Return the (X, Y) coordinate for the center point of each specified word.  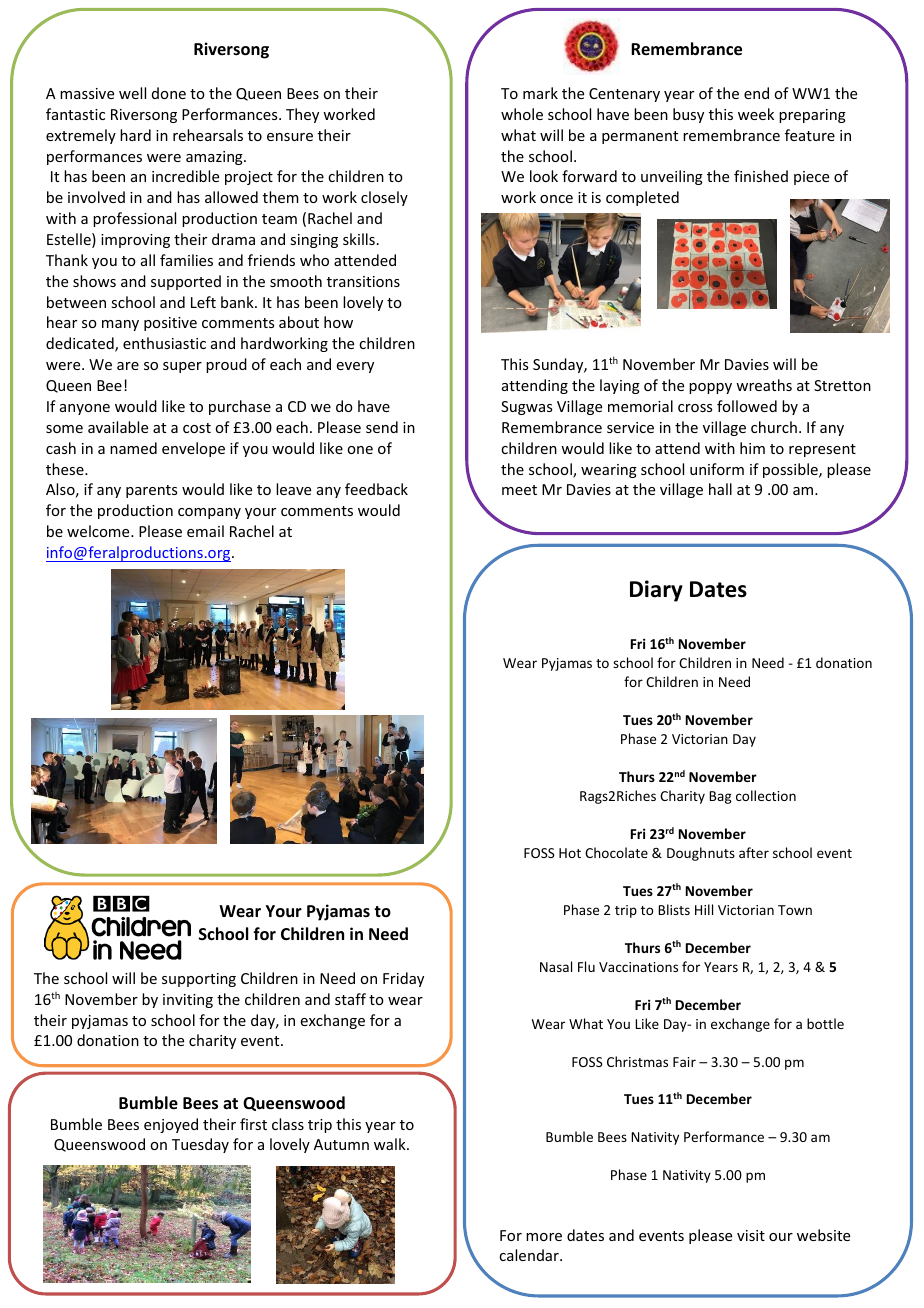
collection (766, 795)
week (756, 114)
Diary (656, 591)
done (169, 93)
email (205, 531)
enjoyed (171, 1125)
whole (522, 114)
